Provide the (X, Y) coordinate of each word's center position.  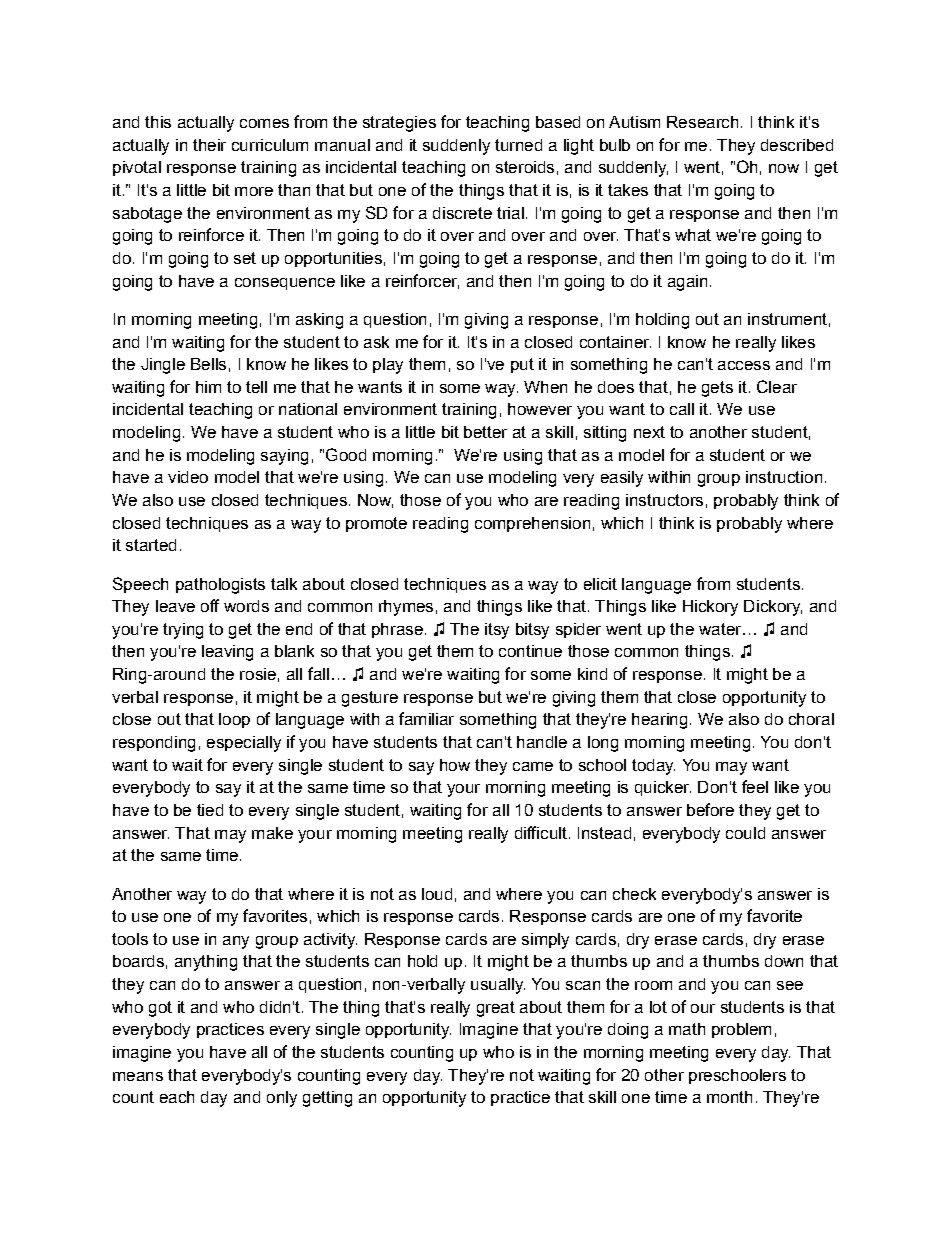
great (496, 1009)
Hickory (710, 608)
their (209, 145)
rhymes (406, 608)
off (210, 605)
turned (518, 145)
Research (702, 122)
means (138, 1076)
